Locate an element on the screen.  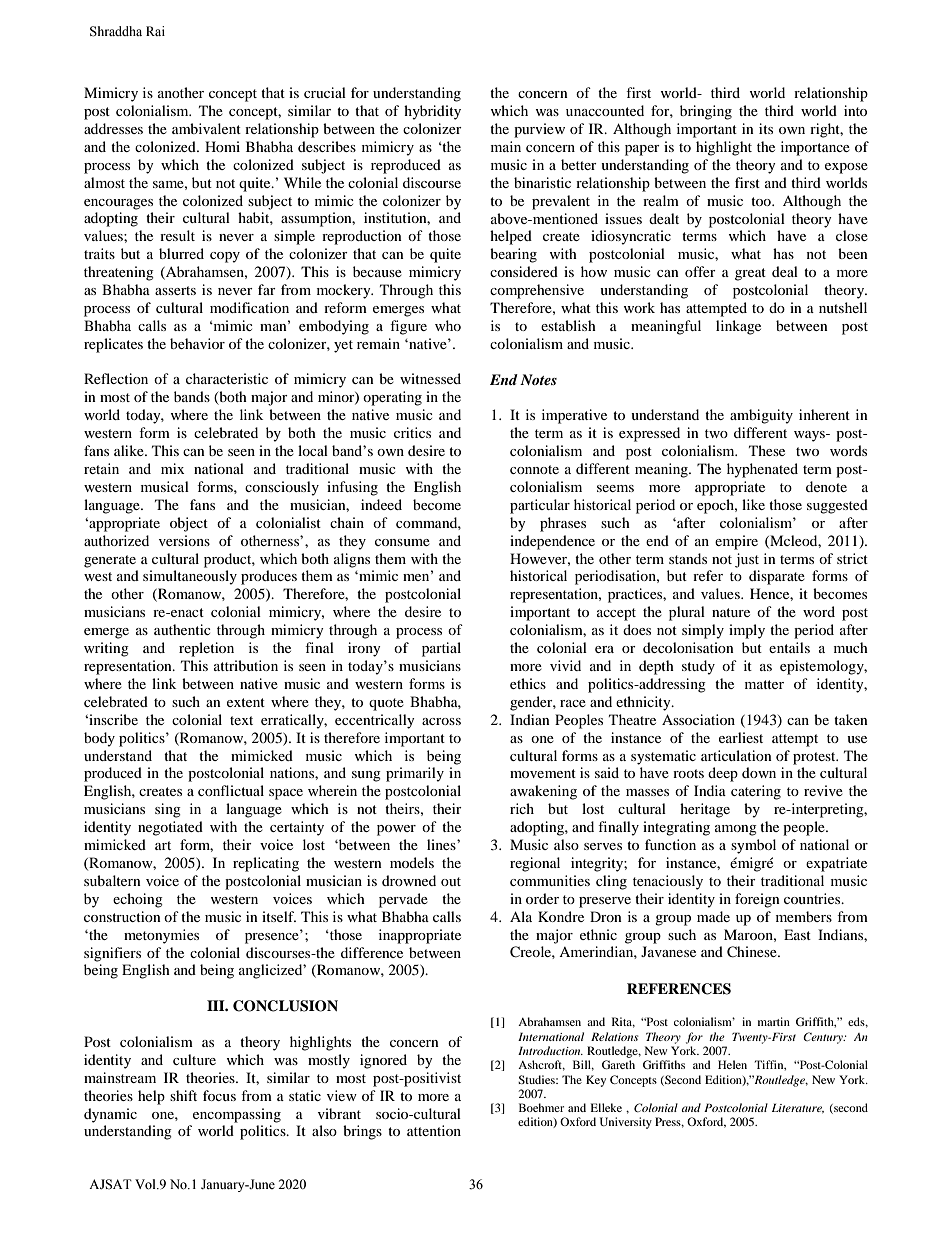
disparate is located at coordinates (777, 577).
